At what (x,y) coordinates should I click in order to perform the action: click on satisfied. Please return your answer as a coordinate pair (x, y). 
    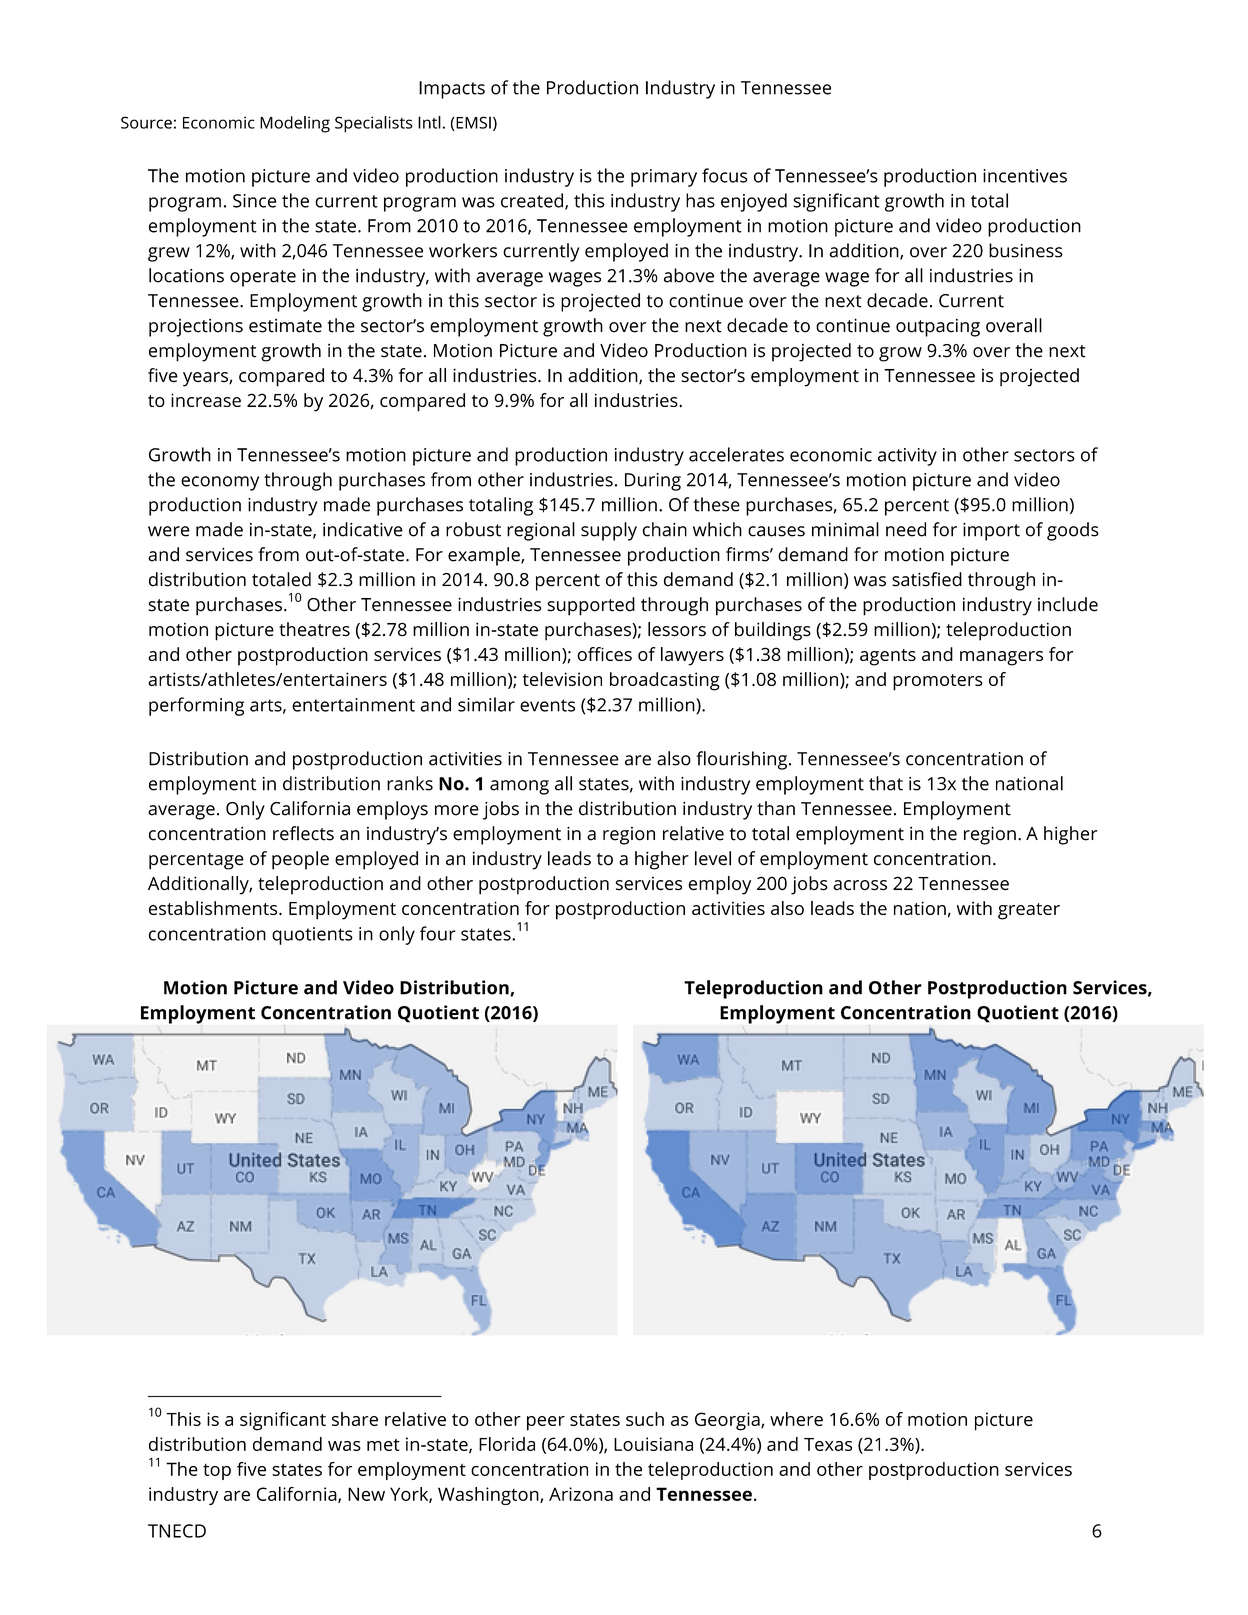
    Looking at the image, I should click on (927, 579).
